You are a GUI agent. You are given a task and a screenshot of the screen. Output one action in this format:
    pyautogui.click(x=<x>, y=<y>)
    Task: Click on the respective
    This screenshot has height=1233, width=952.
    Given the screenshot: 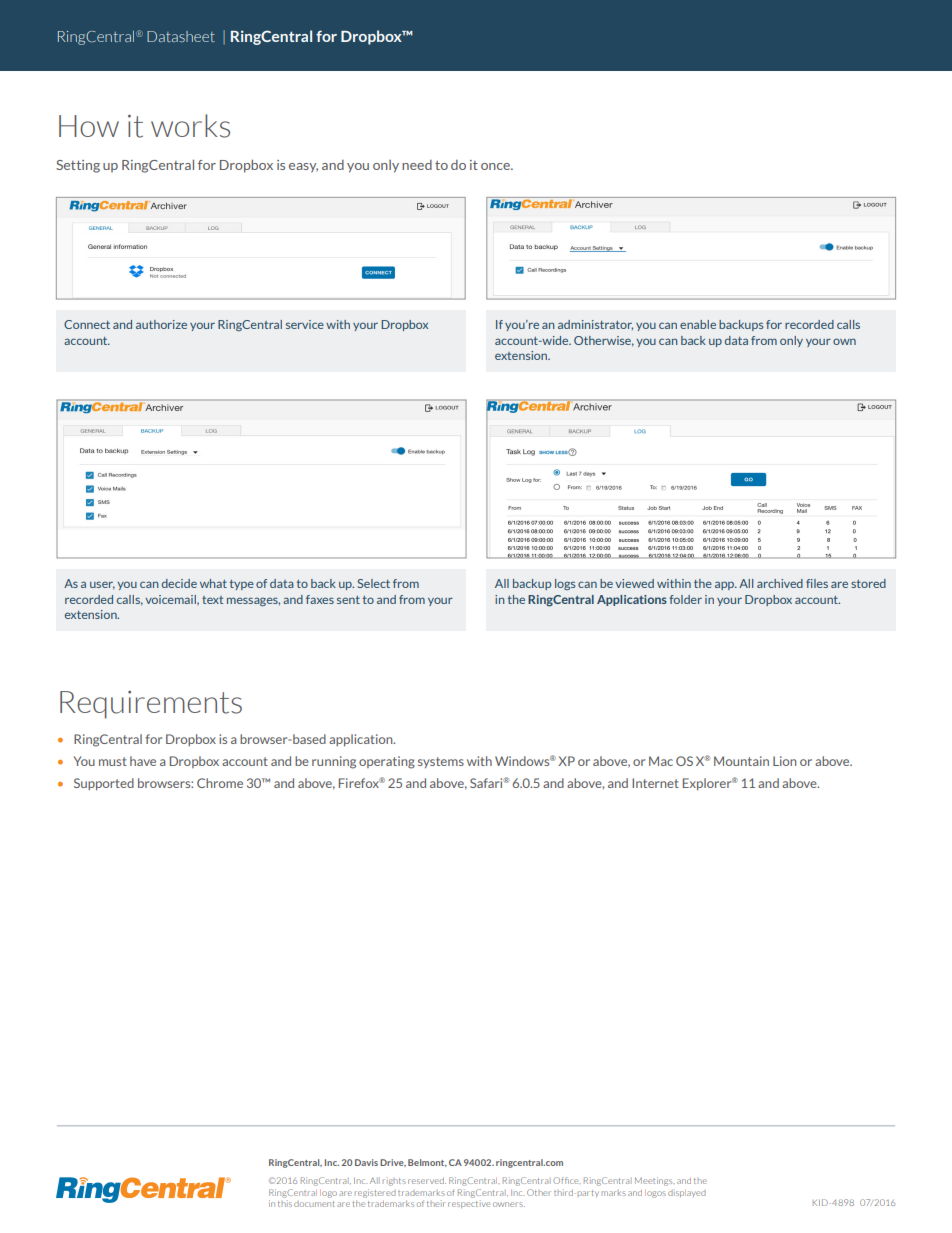 What is the action you would take?
    pyautogui.click(x=469, y=1204)
